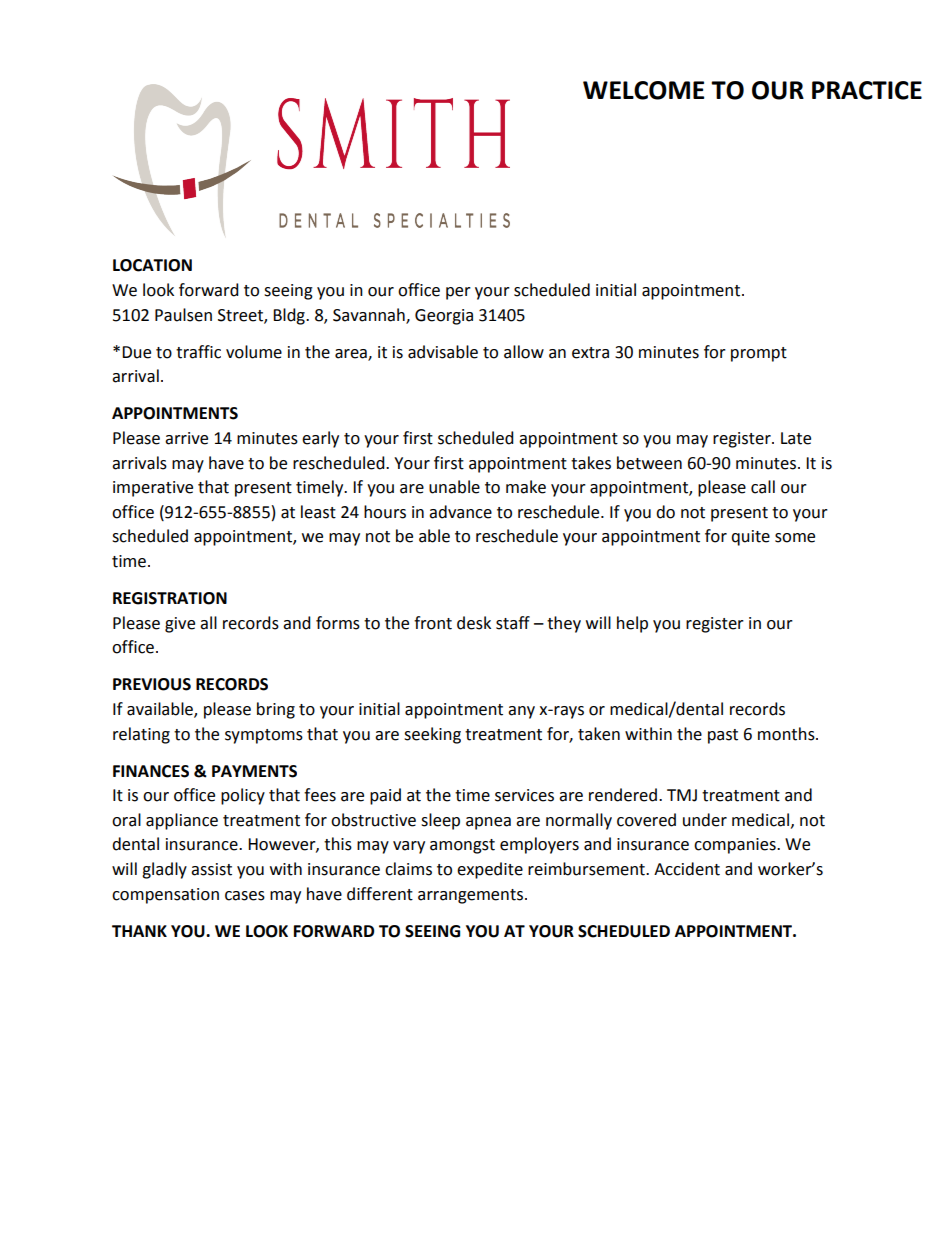 The image size is (952, 1233). What do you see at coordinates (460, 512) in the document?
I see `advance` at bounding box center [460, 512].
